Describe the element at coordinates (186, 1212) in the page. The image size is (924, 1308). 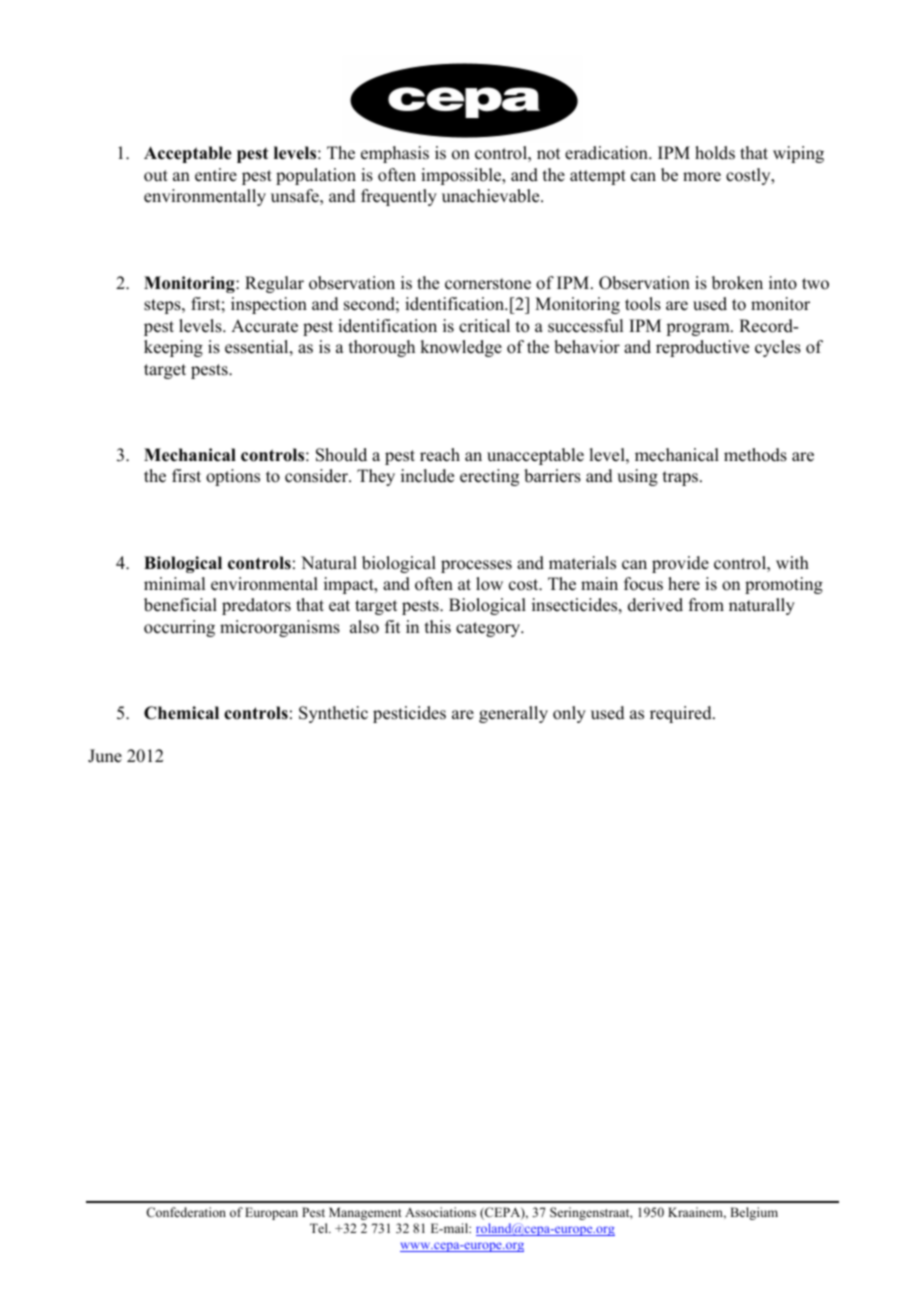
I see `Confederation` at that location.
